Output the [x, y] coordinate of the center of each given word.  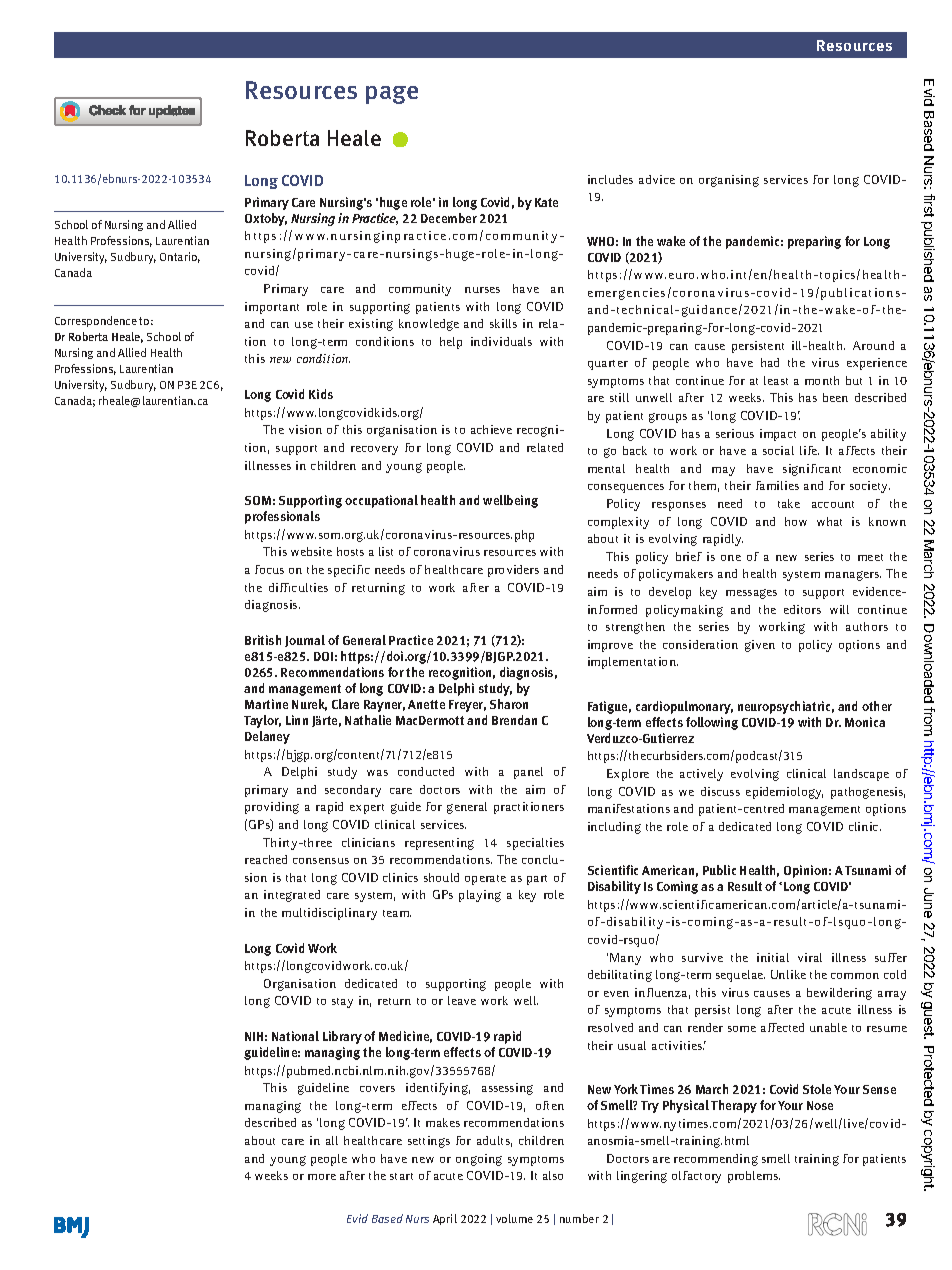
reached [266, 859]
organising [729, 181]
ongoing [479, 1160]
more [322, 1177]
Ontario [180, 257]
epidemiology [784, 793]
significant [812, 470]
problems [754, 1177]
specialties [535, 844]
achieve [491, 429]
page [392, 95]
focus [269, 569]
